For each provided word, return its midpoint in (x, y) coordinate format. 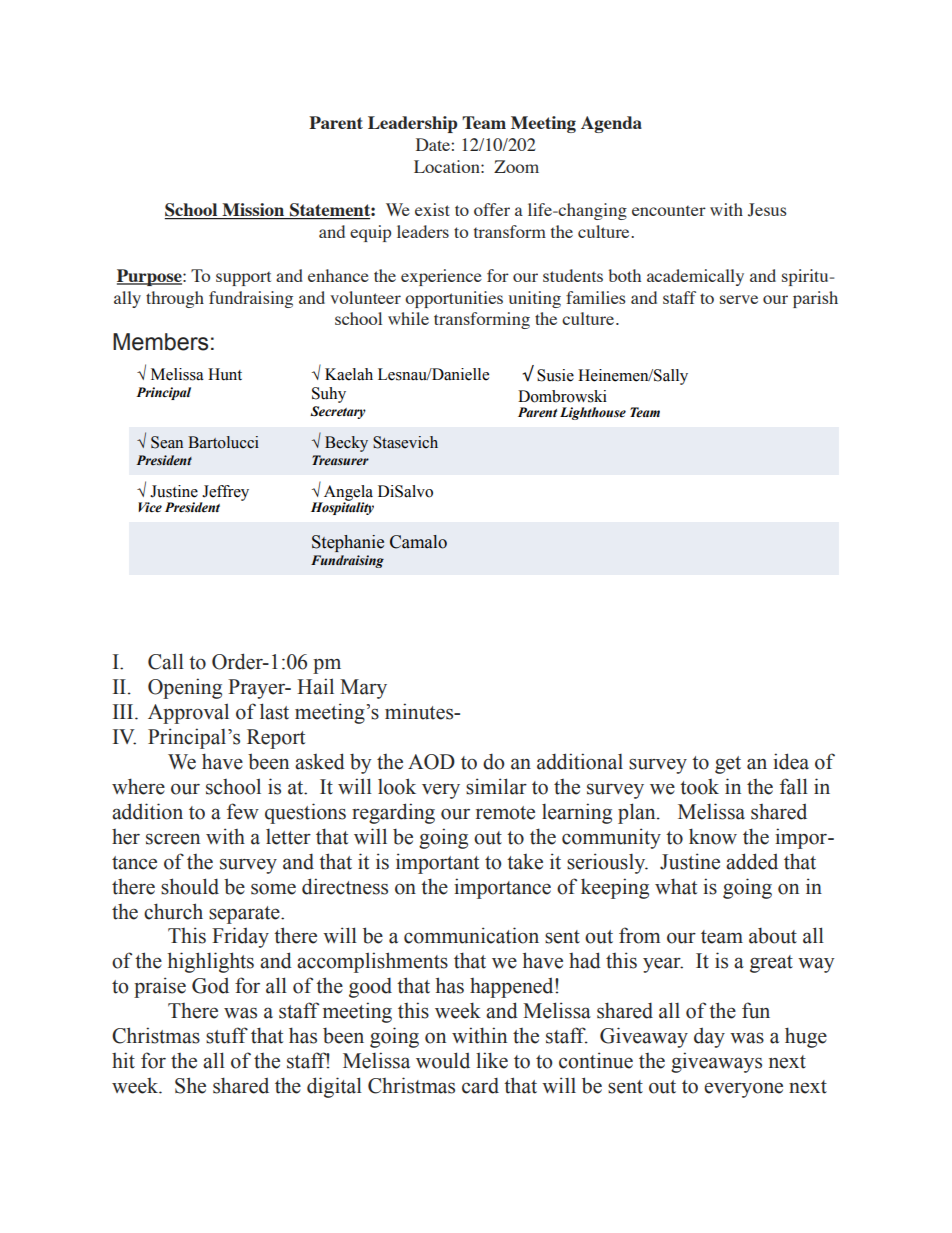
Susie (555, 375)
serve (739, 299)
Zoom (516, 166)
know (713, 836)
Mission (253, 211)
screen (173, 839)
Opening (185, 688)
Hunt (225, 374)
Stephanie (348, 543)
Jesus (767, 210)
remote (505, 813)
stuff (227, 1035)
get (728, 765)
